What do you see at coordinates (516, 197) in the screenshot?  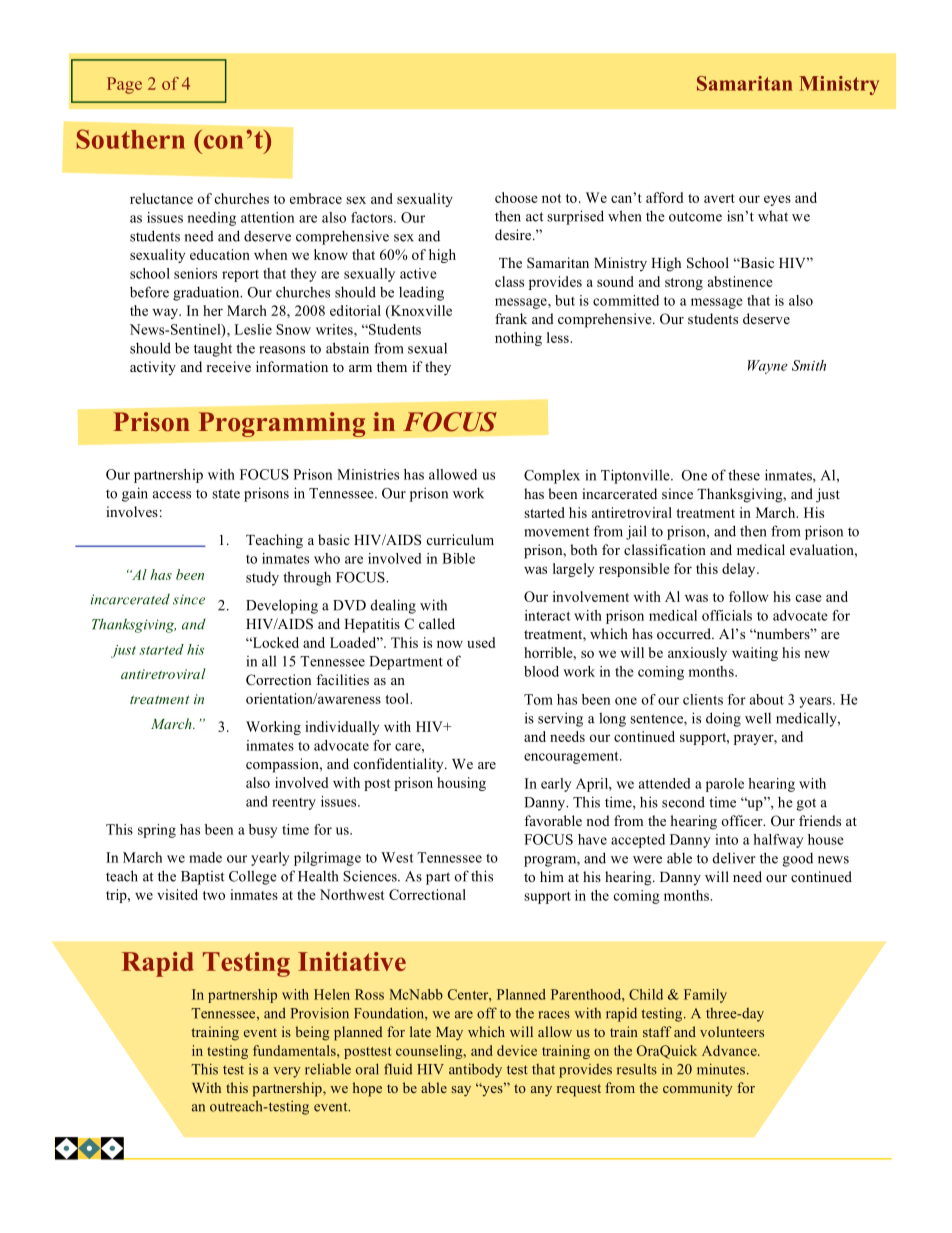 I see `choose` at bounding box center [516, 197].
